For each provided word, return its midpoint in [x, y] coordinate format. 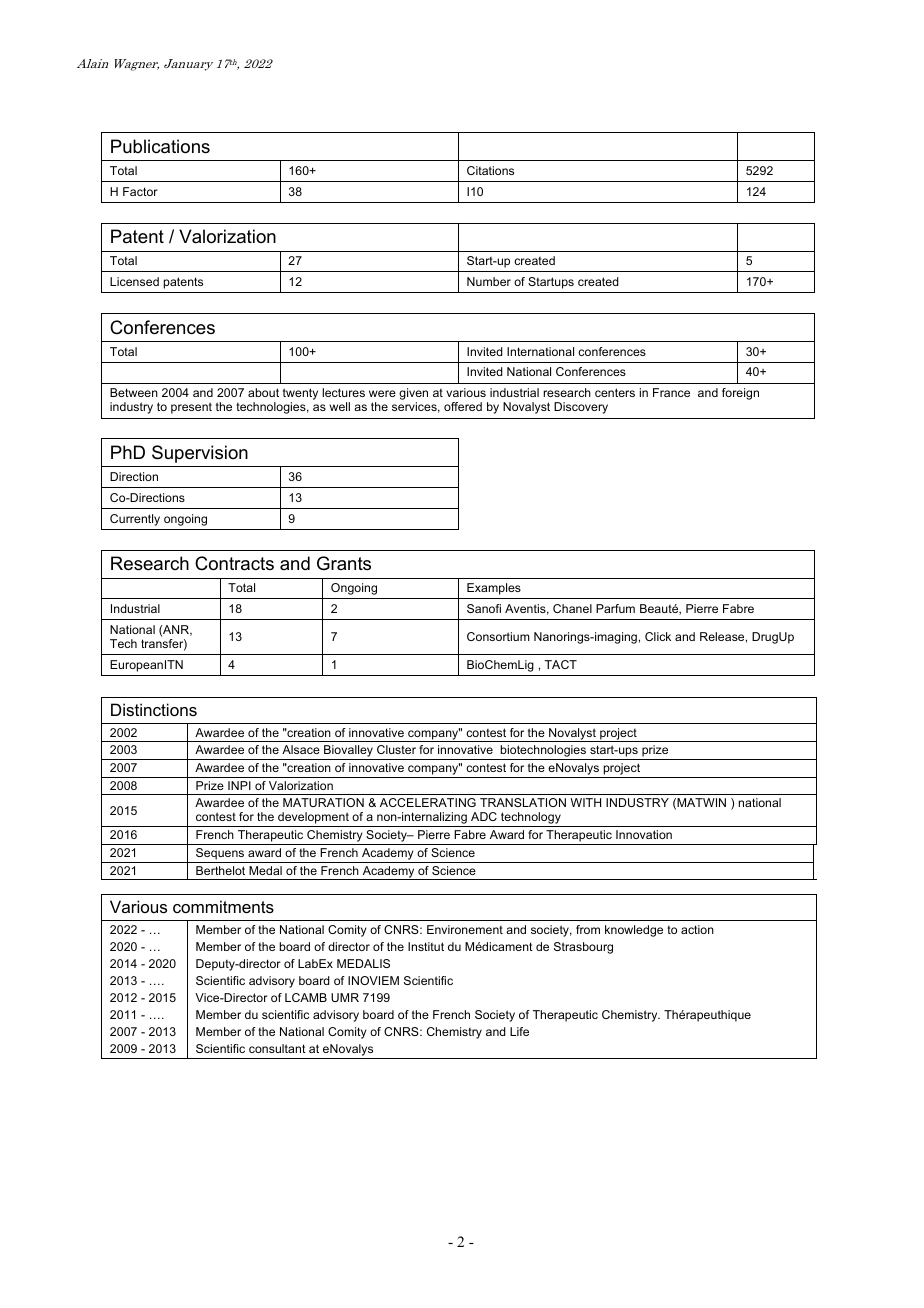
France [671, 392]
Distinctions [154, 709]
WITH [585, 802]
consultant [277, 1048]
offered [463, 406]
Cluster [396, 749]
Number [489, 281]
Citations [490, 170]
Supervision [200, 454]
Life [519, 1031]
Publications [160, 146]
